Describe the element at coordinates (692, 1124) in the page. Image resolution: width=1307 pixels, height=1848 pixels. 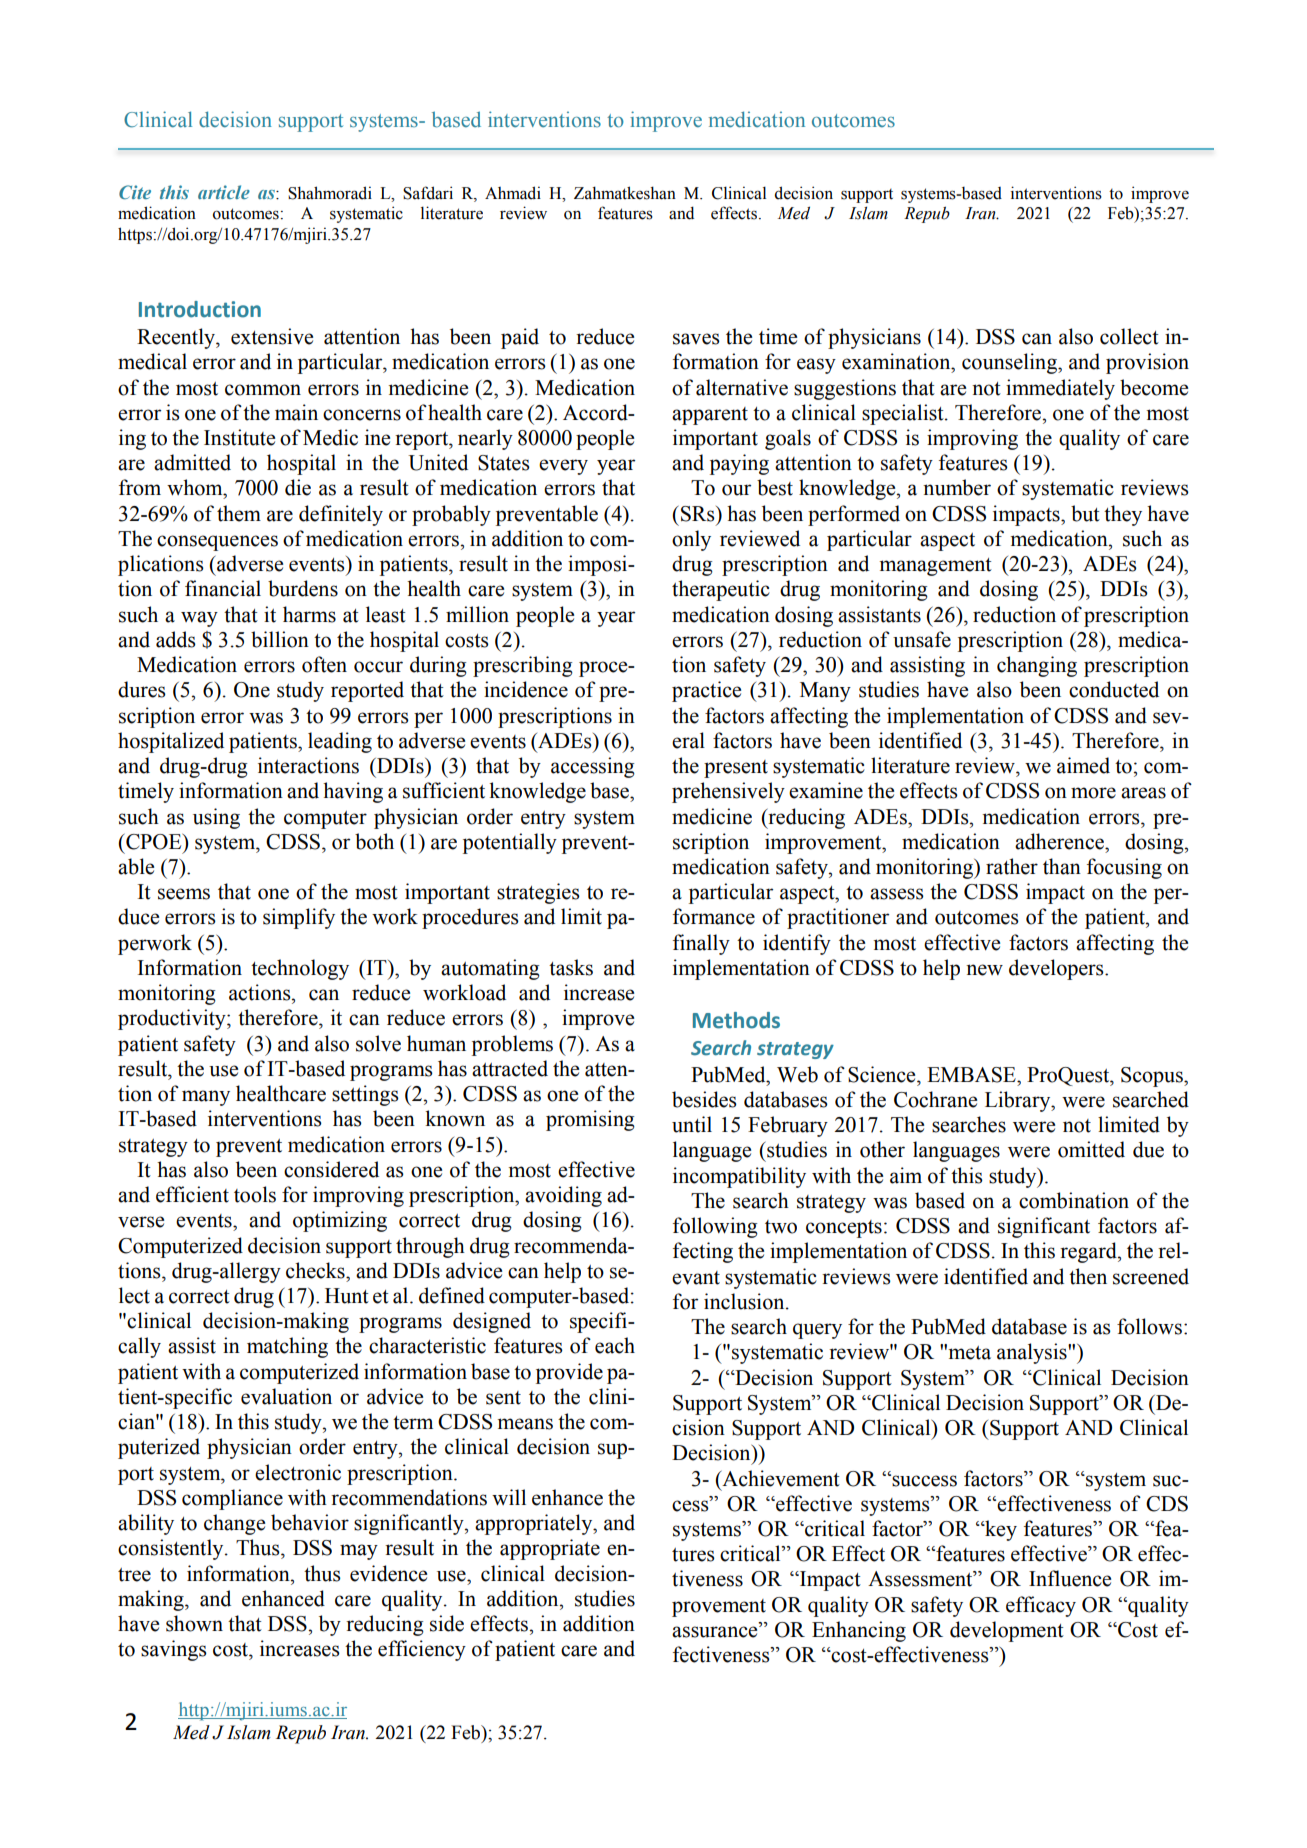
I see `until` at that location.
